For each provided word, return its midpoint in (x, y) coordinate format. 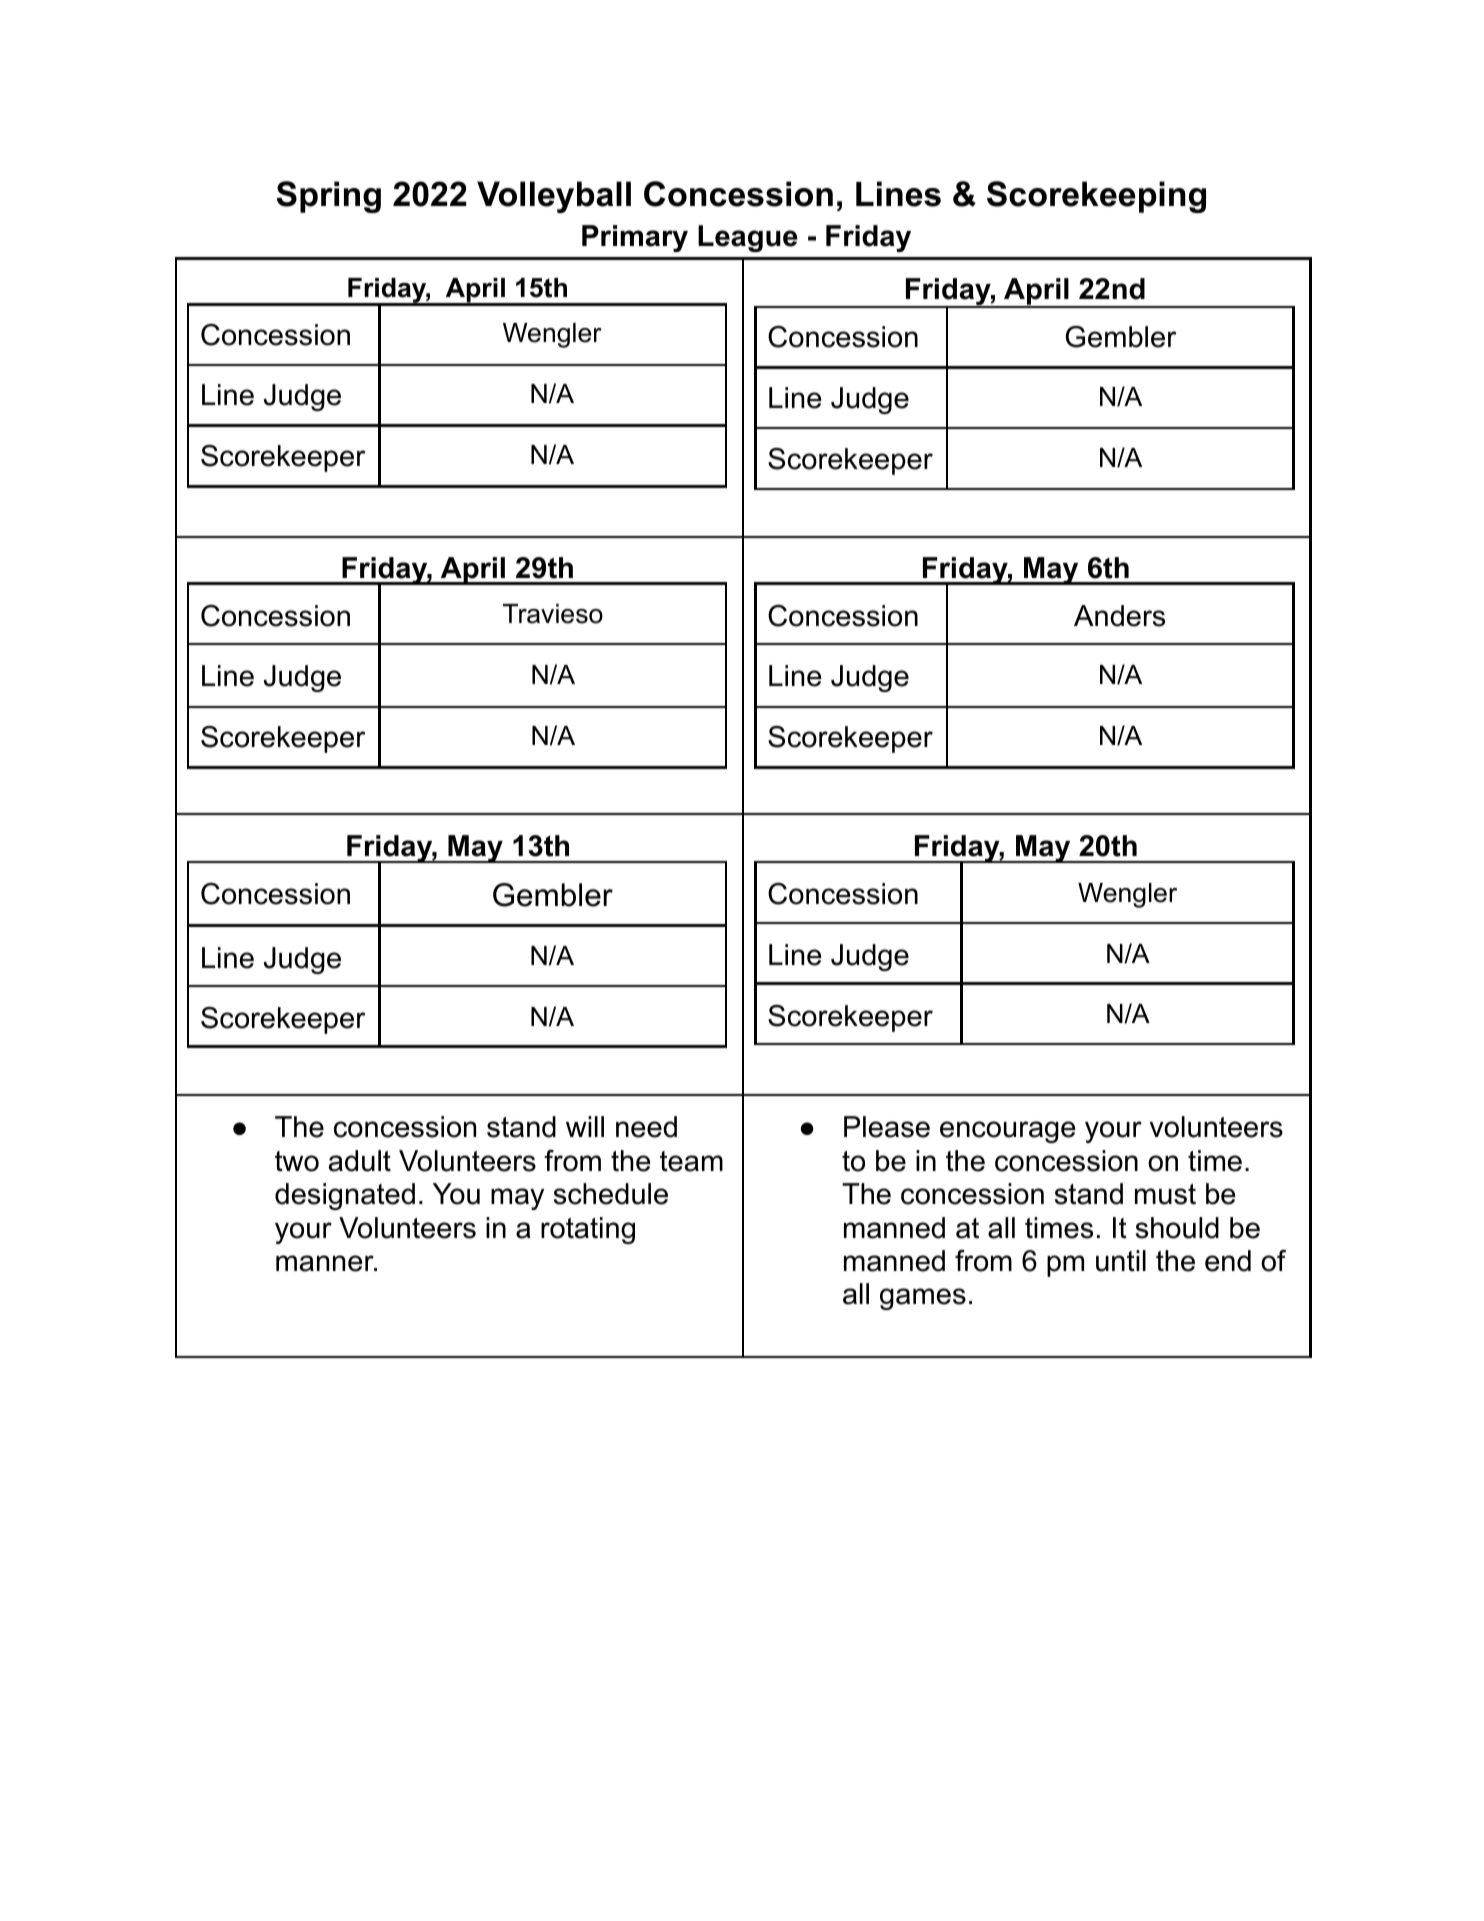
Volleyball (554, 197)
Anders (1119, 616)
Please (887, 1127)
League (748, 238)
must (1165, 1194)
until (1121, 1261)
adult (360, 1161)
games (923, 1299)
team (691, 1161)
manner (326, 1263)
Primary (635, 238)
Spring (329, 197)
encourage (1008, 1132)
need (646, 1127)
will (585, 1126)
